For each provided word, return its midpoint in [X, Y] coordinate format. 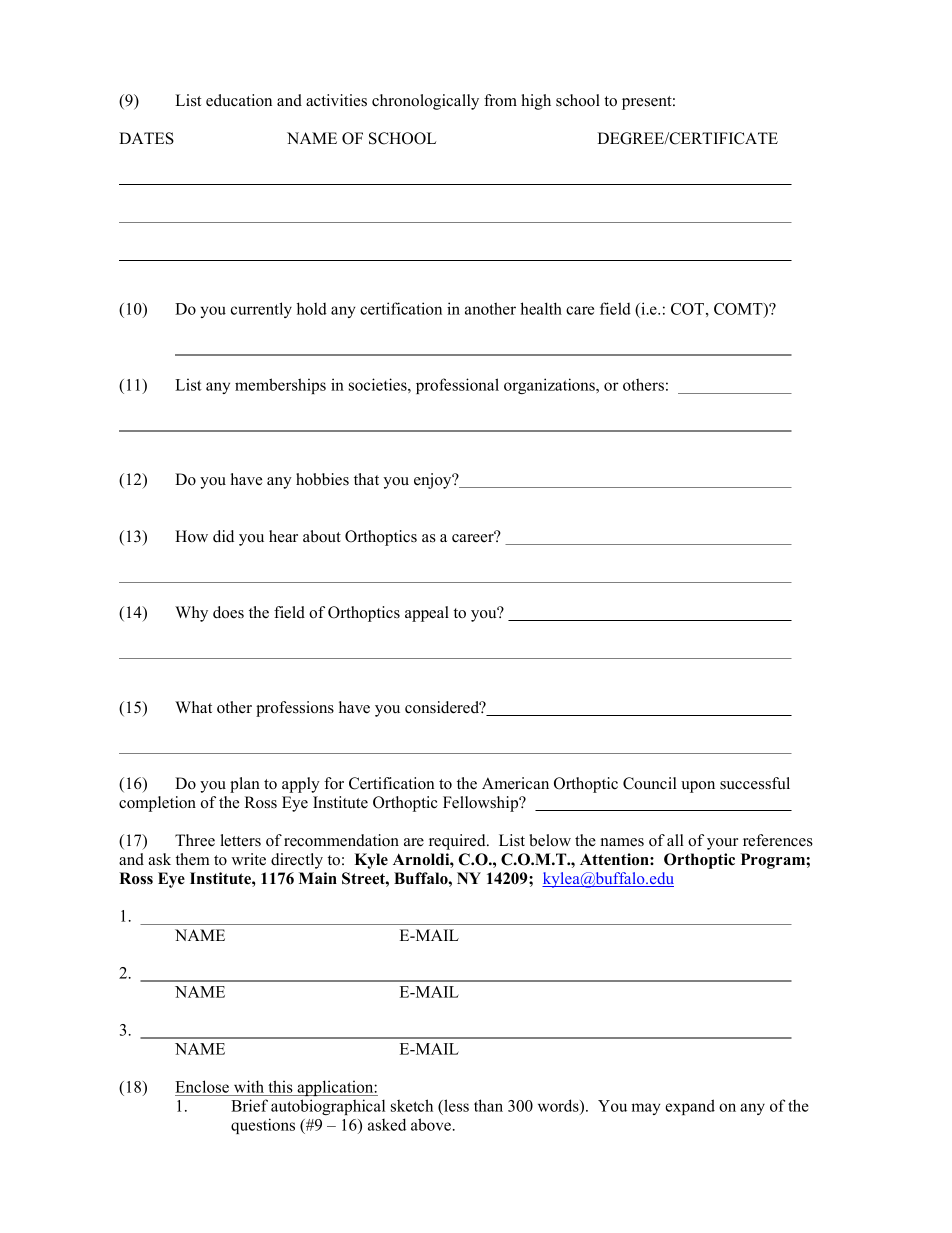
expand [690, 1107]
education [239, 100]
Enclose [203, 1088]
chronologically [425, 102]
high [536, 102]
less [455, 1105]
